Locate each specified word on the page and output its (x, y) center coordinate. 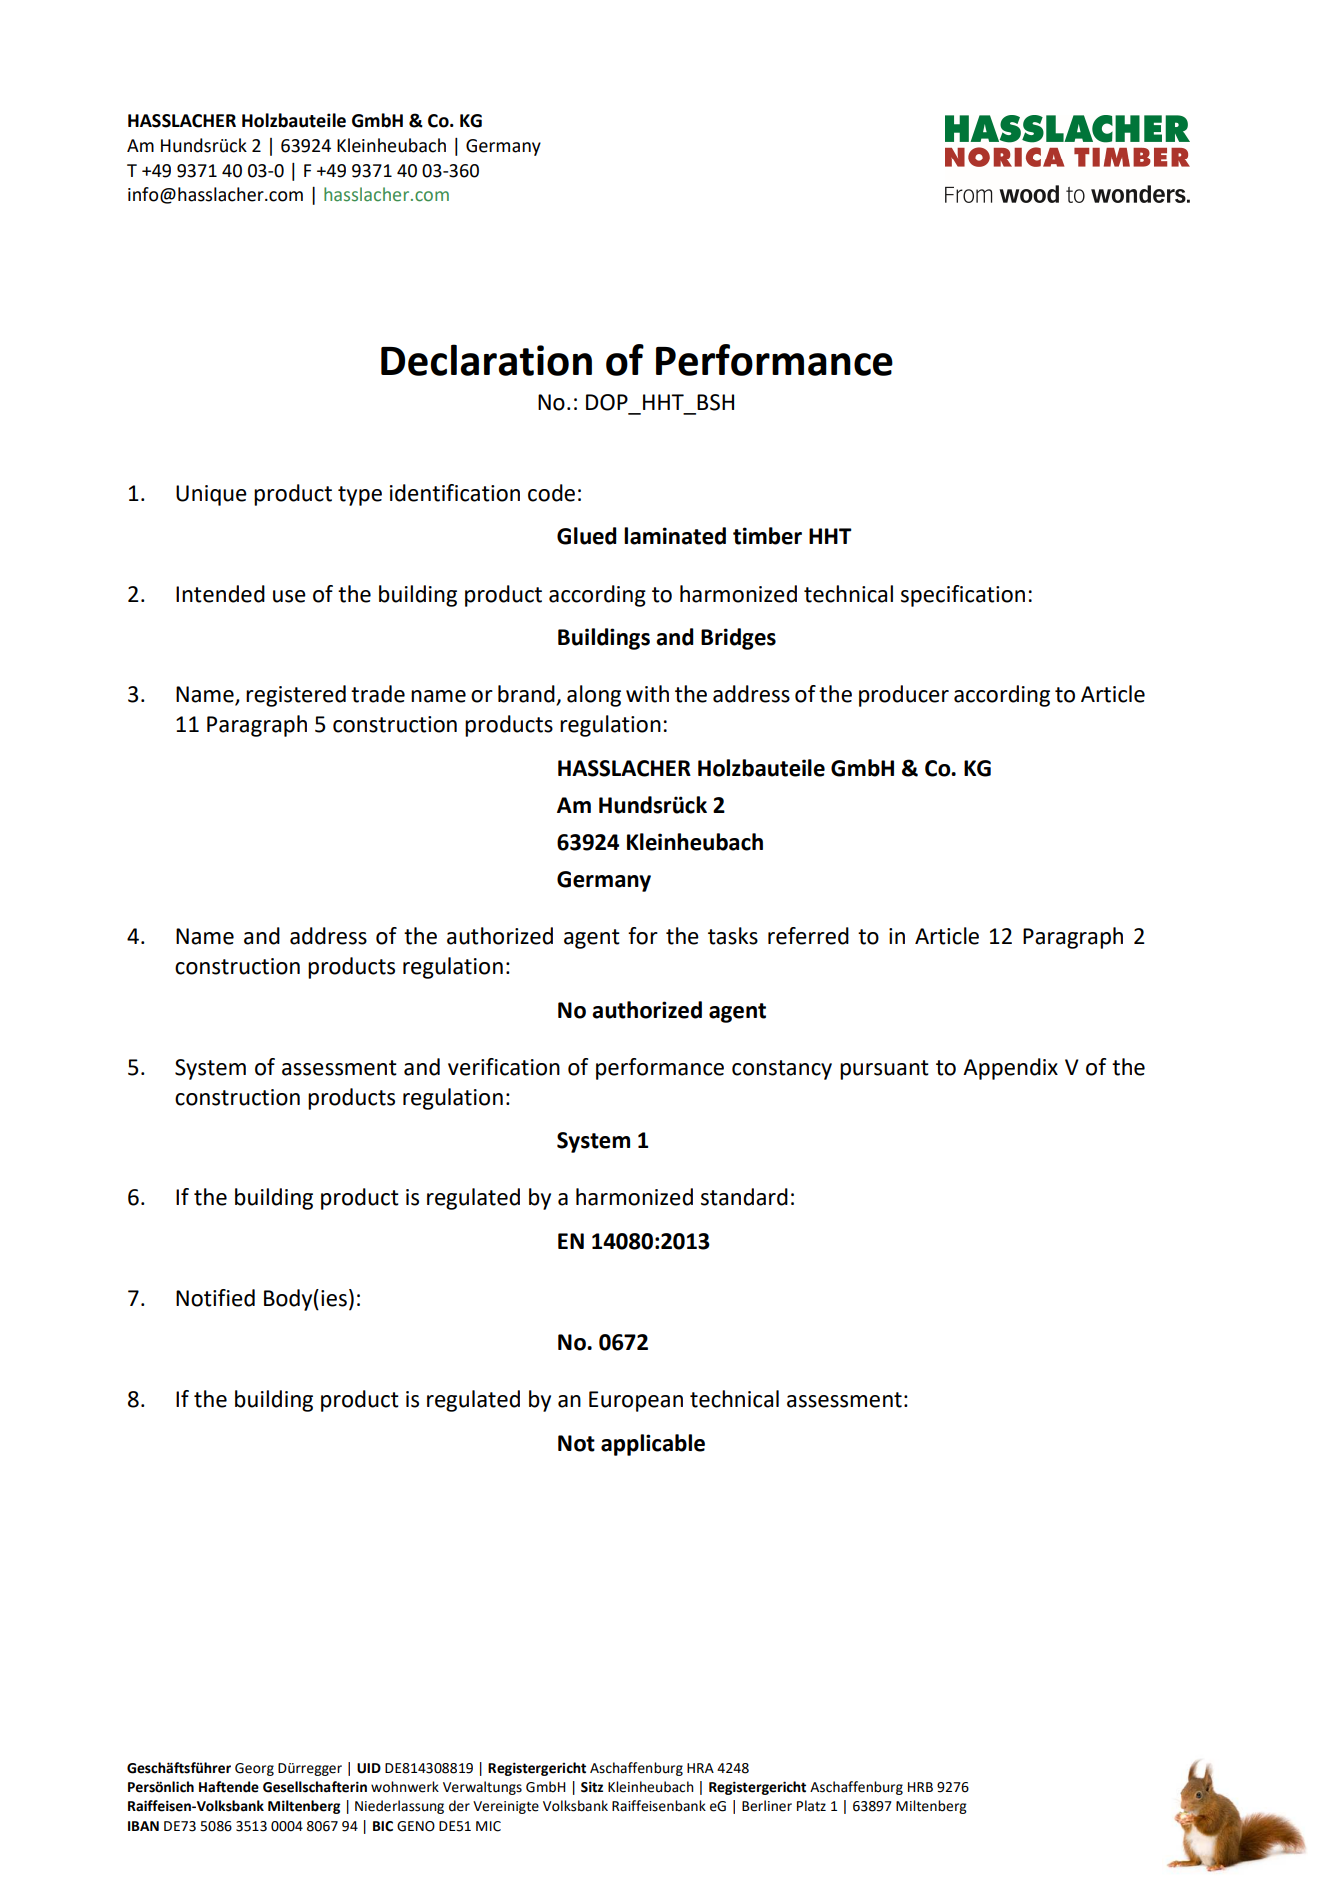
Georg (254, 1769)
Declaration (486, 360)
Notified (215, 1298)
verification (504, 1067)
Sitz (592, 1787)
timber (767, 536)
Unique (211, 495)
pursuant (884, 1070)
